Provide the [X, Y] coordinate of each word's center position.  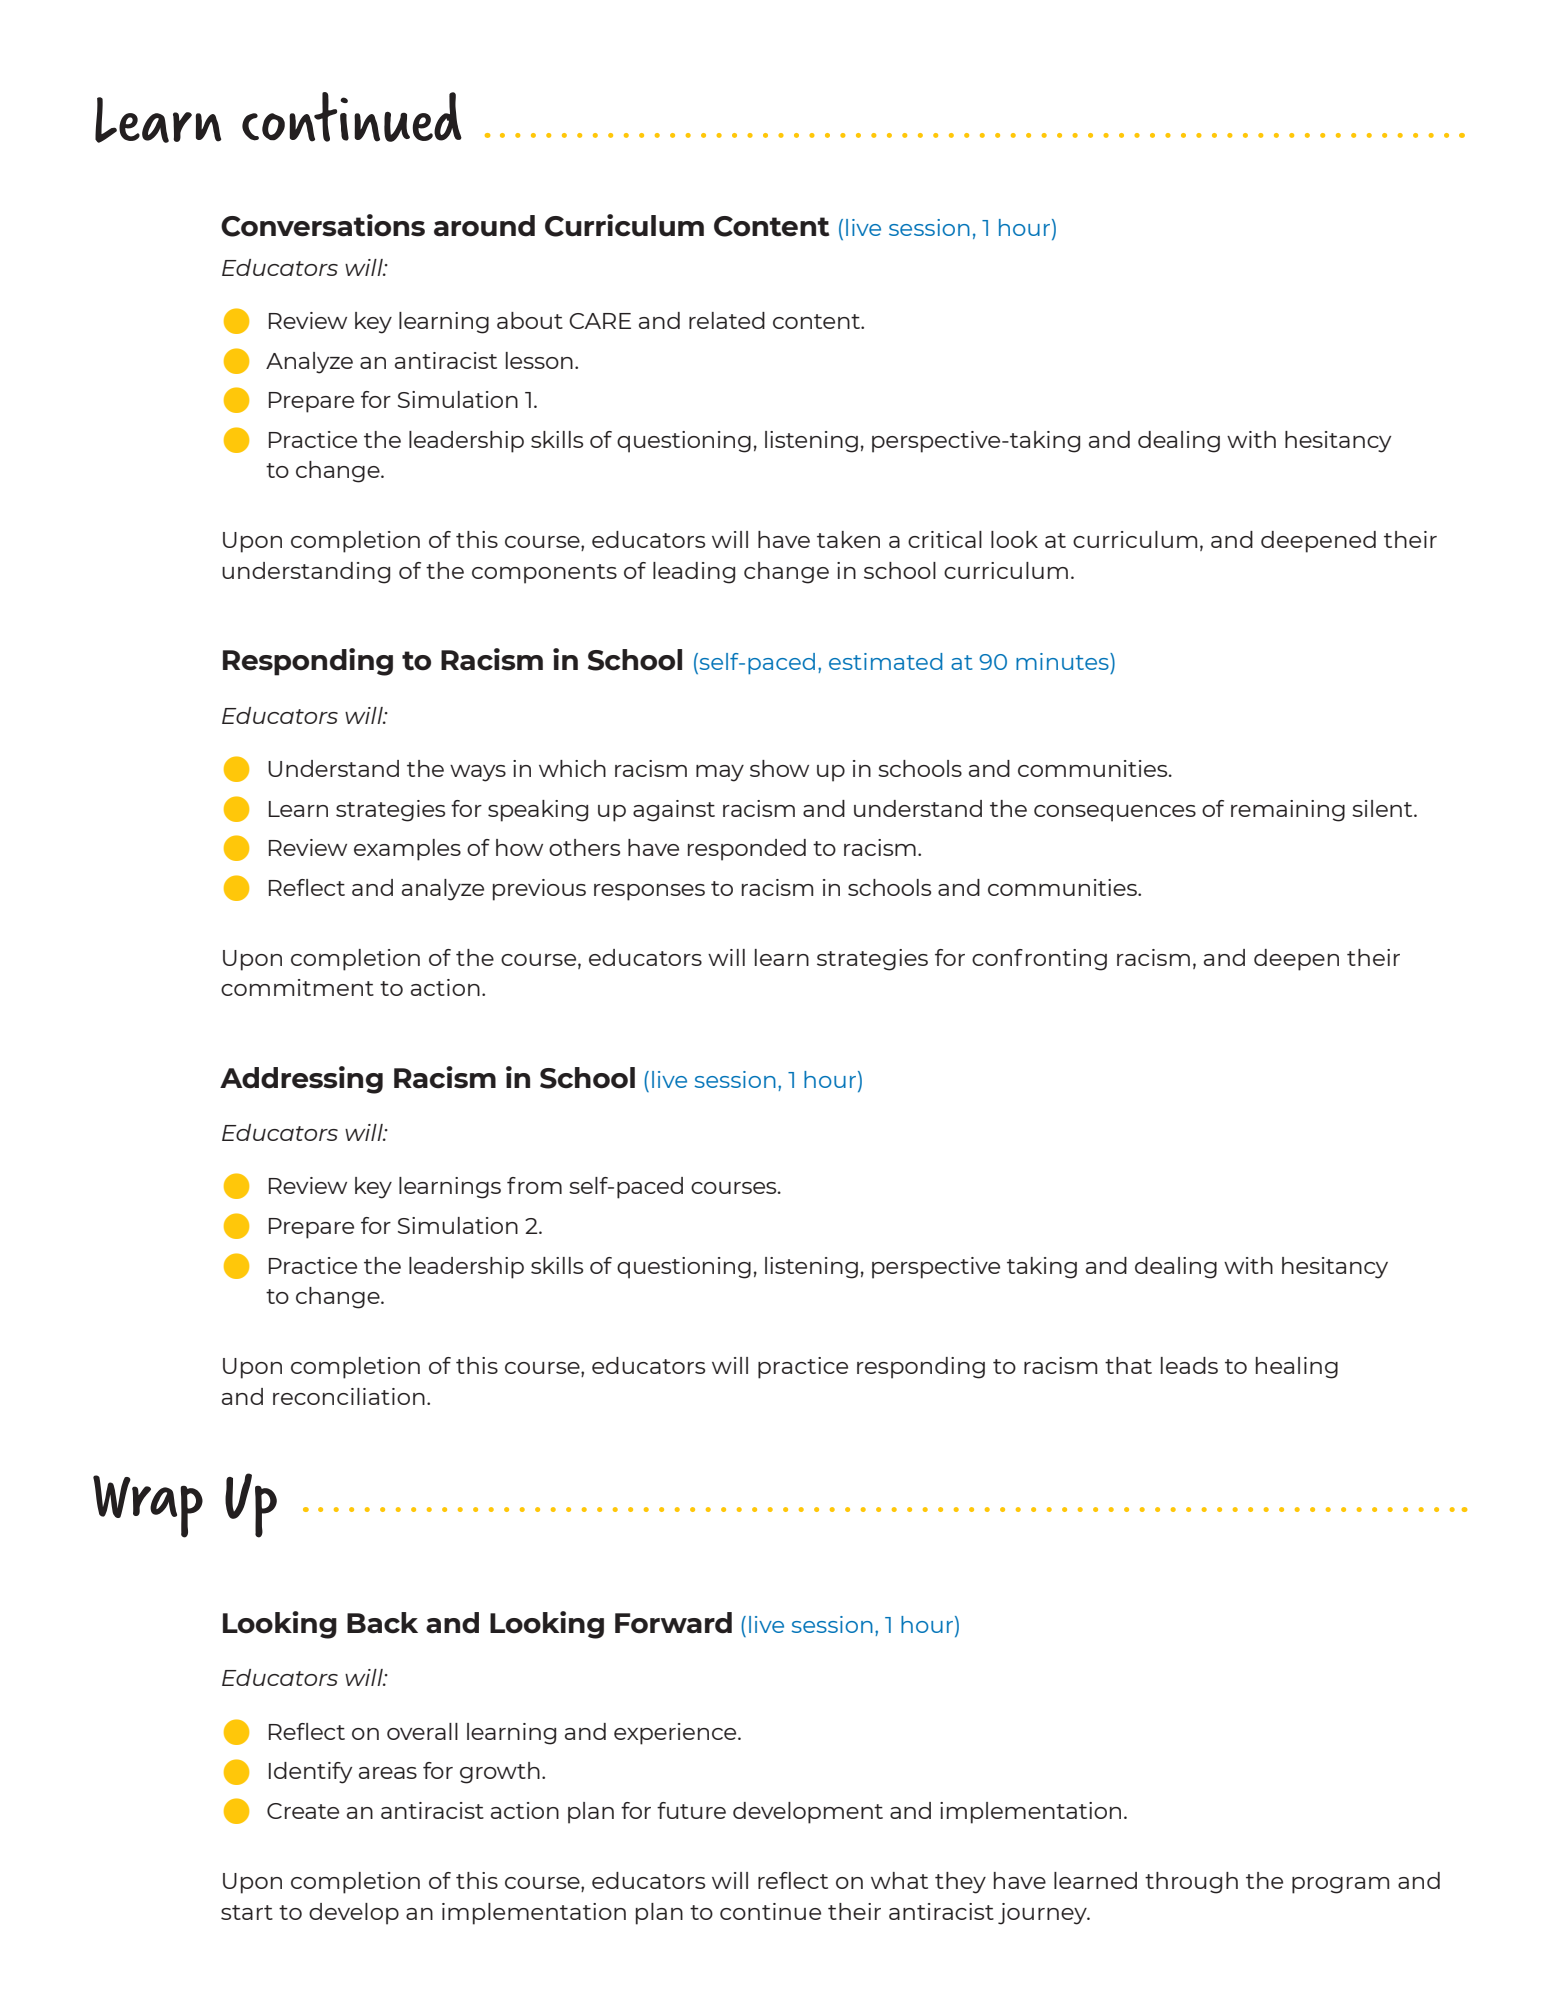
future [691, 1810]
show [779, 768]
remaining [1288, 811]
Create [303, 1811]
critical [945, 539]
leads [1189, 1365]
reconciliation [349, 1396]
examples [407, 850]
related [727, 320]
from [534, 1185]
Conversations [323, 225]
